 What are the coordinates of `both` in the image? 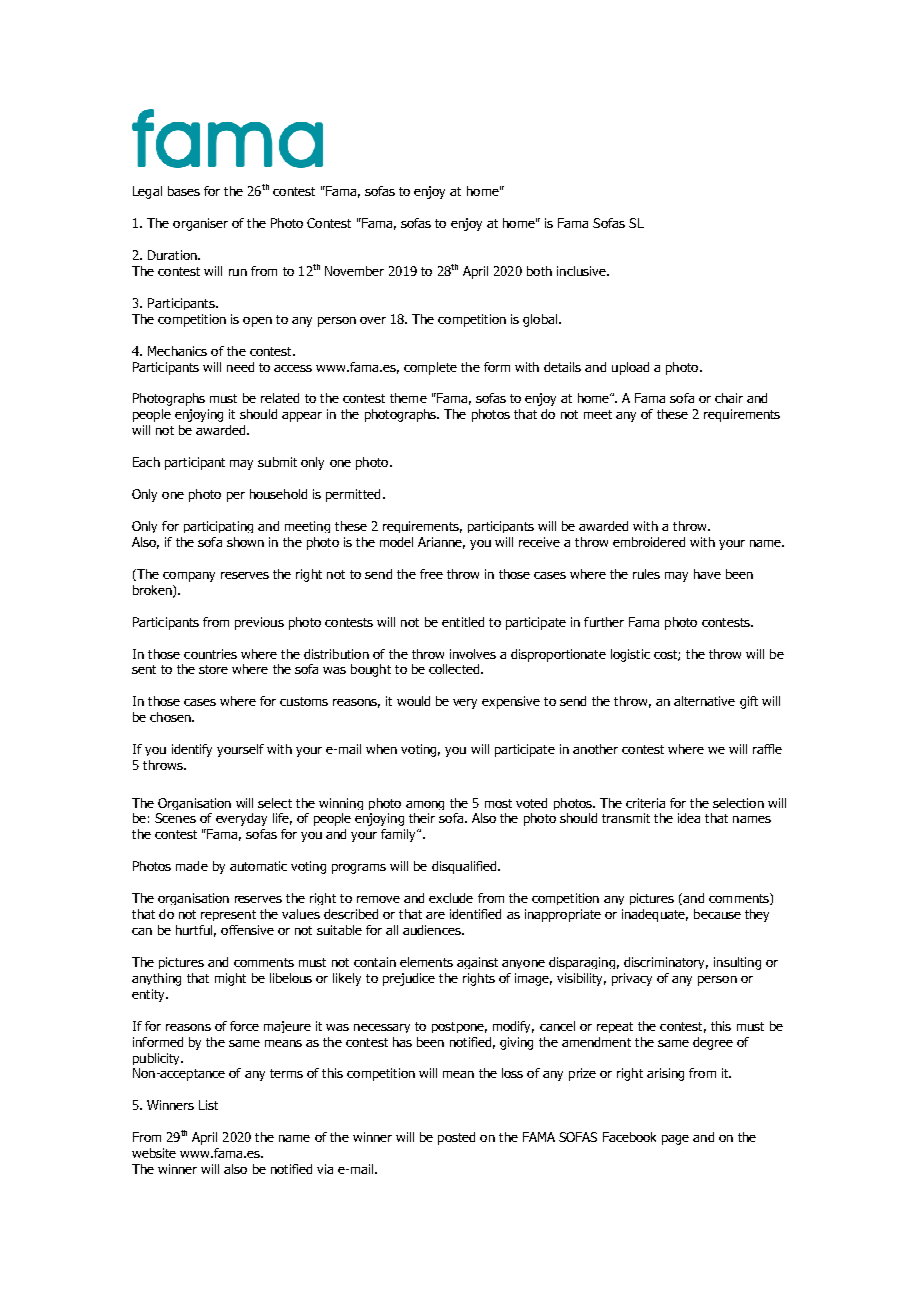 It's located at (539, 271).
